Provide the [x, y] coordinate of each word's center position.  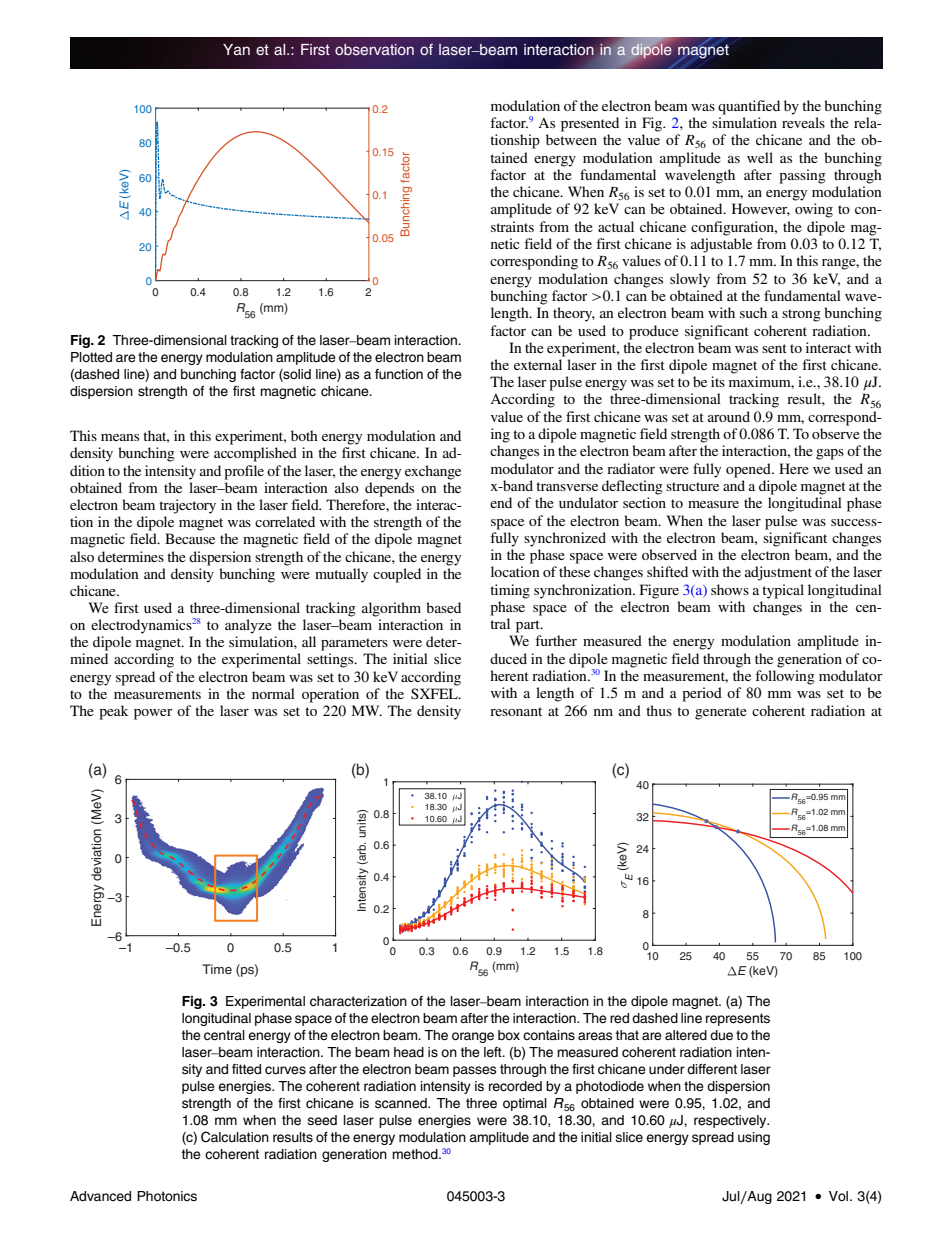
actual [616, 226]
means [120, 437]
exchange [433, 472]
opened [749, 470]
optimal [525, 1104]
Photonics [167, 1196]
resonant [516, 711]
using [754, 1138]
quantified [749, 107]
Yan [236, 50]
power [153, 714]
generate [721, 713]
